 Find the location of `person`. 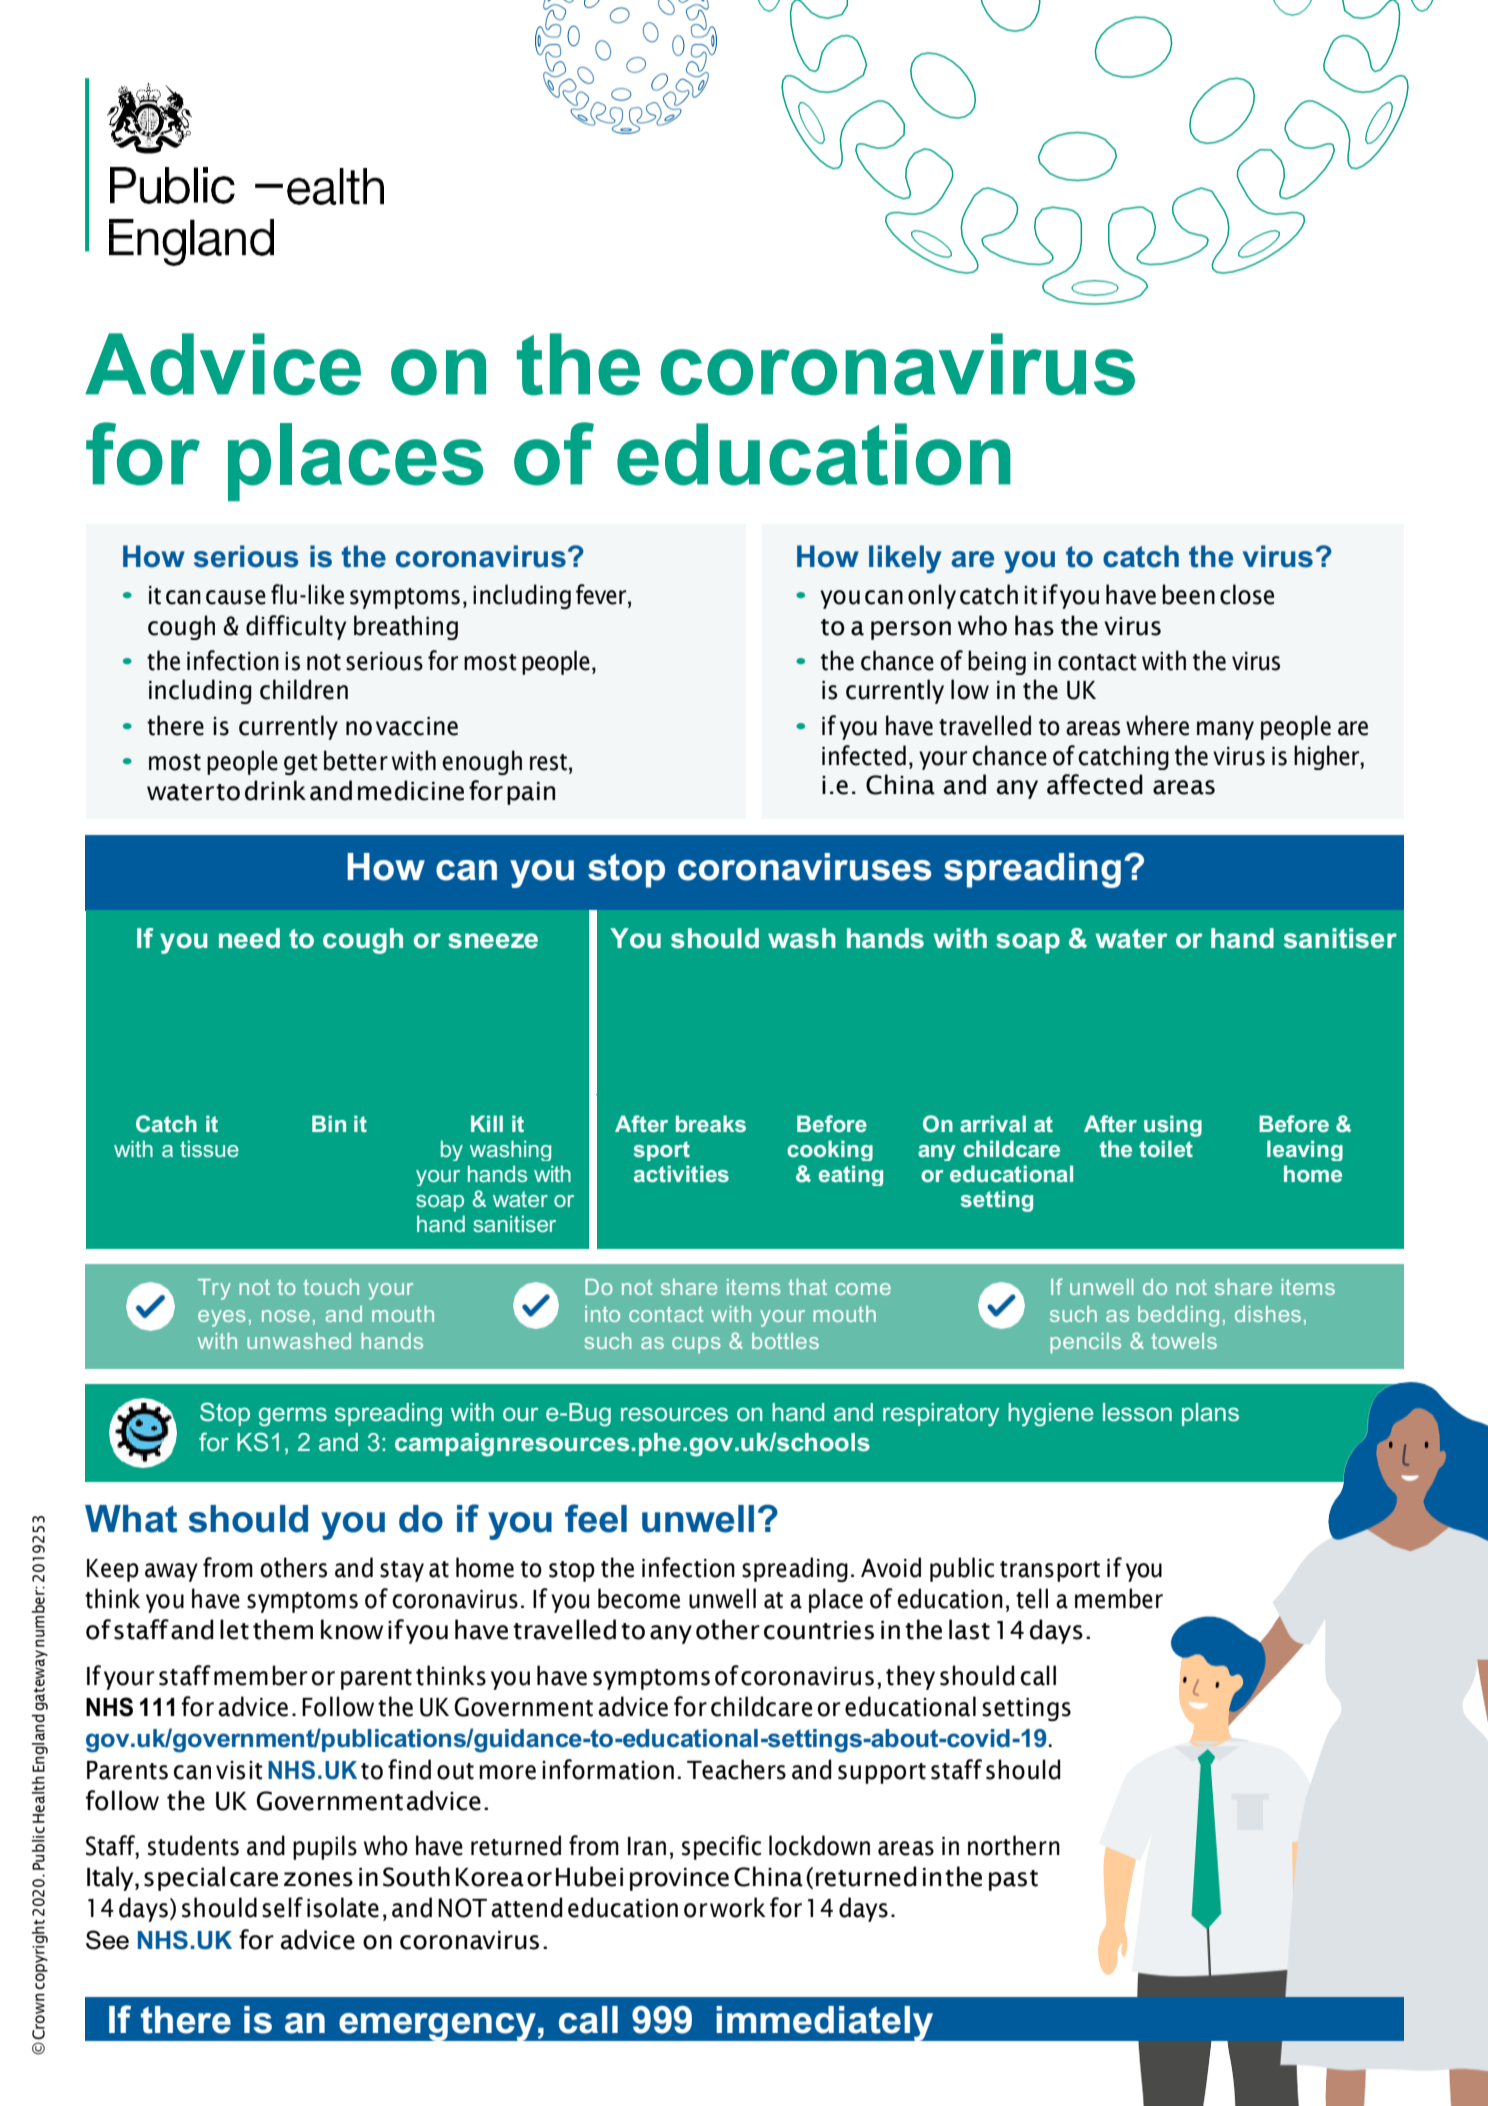

person is located at coordinates (911, 630).
